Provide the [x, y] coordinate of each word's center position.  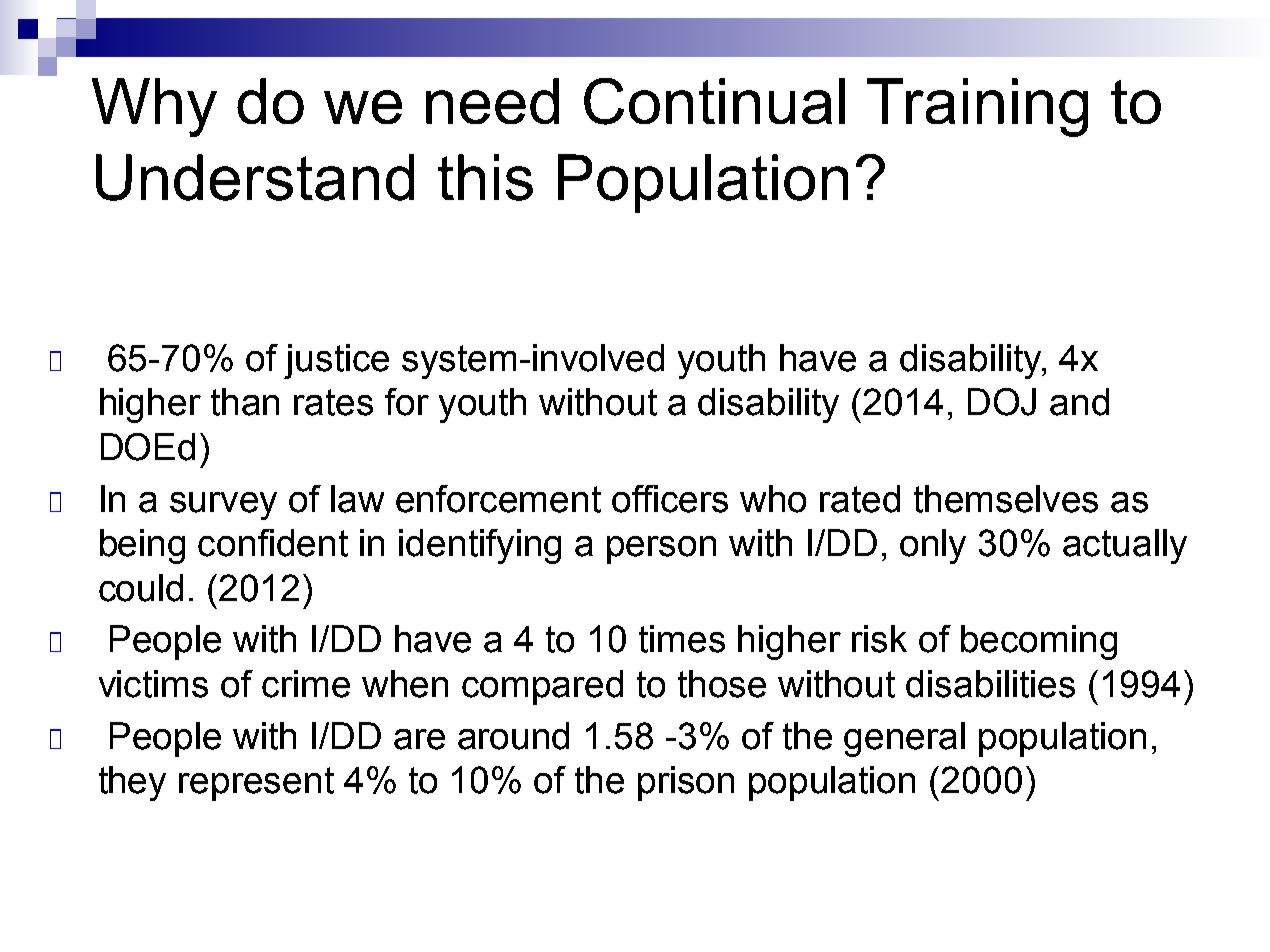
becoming [1039, 642]
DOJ [1002, 402]
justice [336, 361]
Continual [714, 101]
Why [154, 107]
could [141, 588]
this [485, 177]
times [682, 639]
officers [670, 499]
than [245, 402]
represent [256, 784]
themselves [1006, 499]
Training [977, 107]
